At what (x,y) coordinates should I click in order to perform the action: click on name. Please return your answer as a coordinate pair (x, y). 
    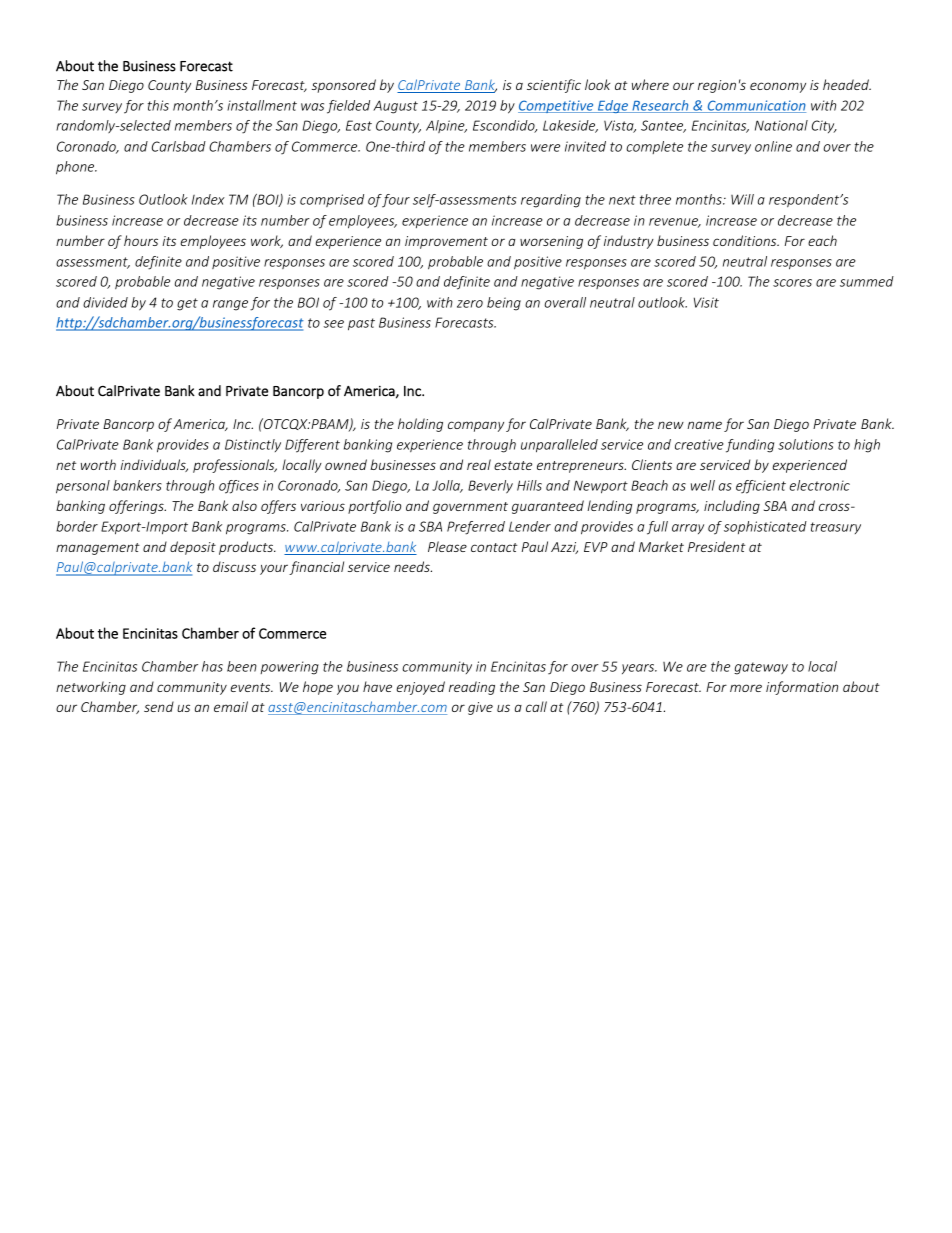
    Looking at the image, I should click on (704, 425).
